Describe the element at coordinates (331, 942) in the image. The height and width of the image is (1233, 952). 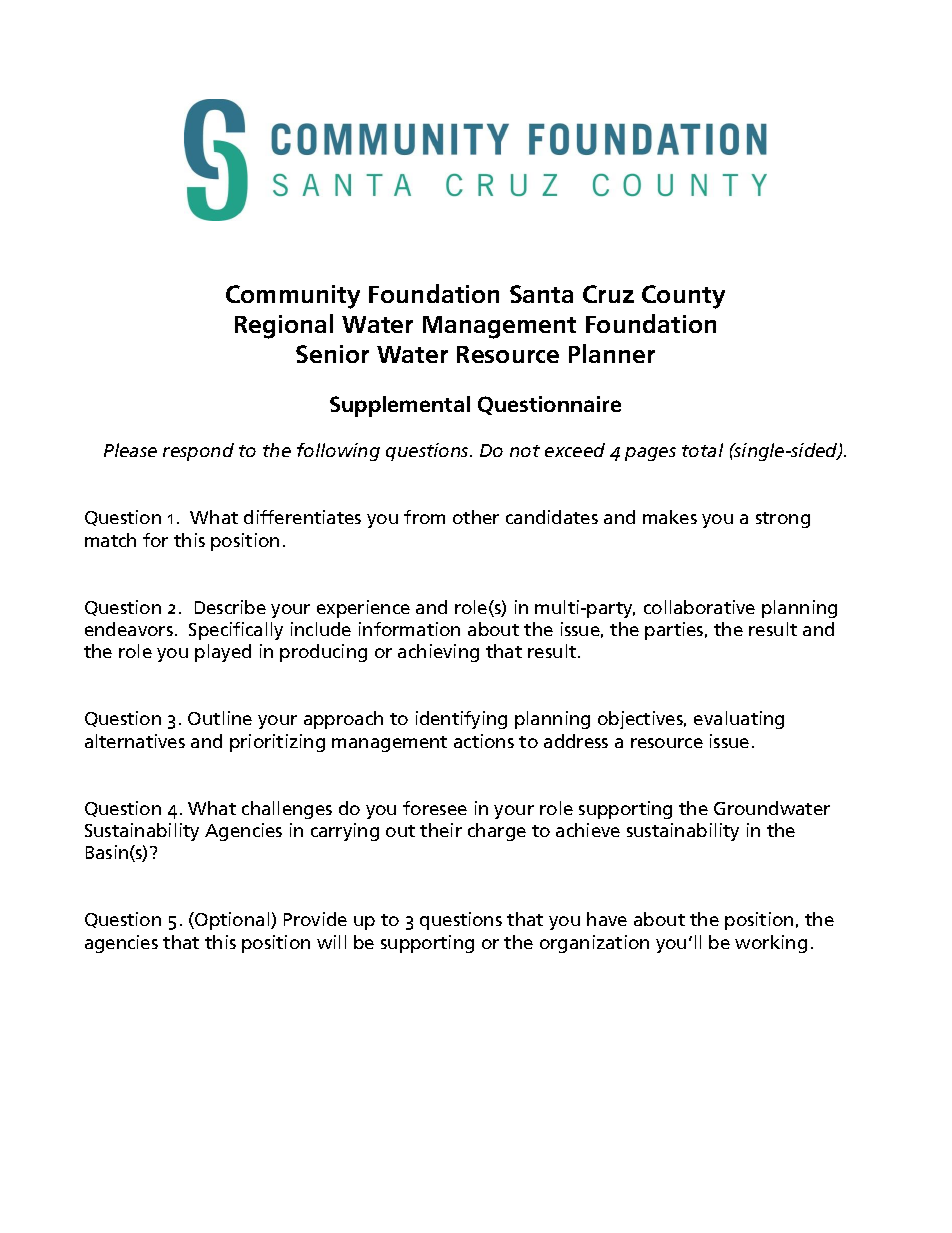
I see `will` at that location.
